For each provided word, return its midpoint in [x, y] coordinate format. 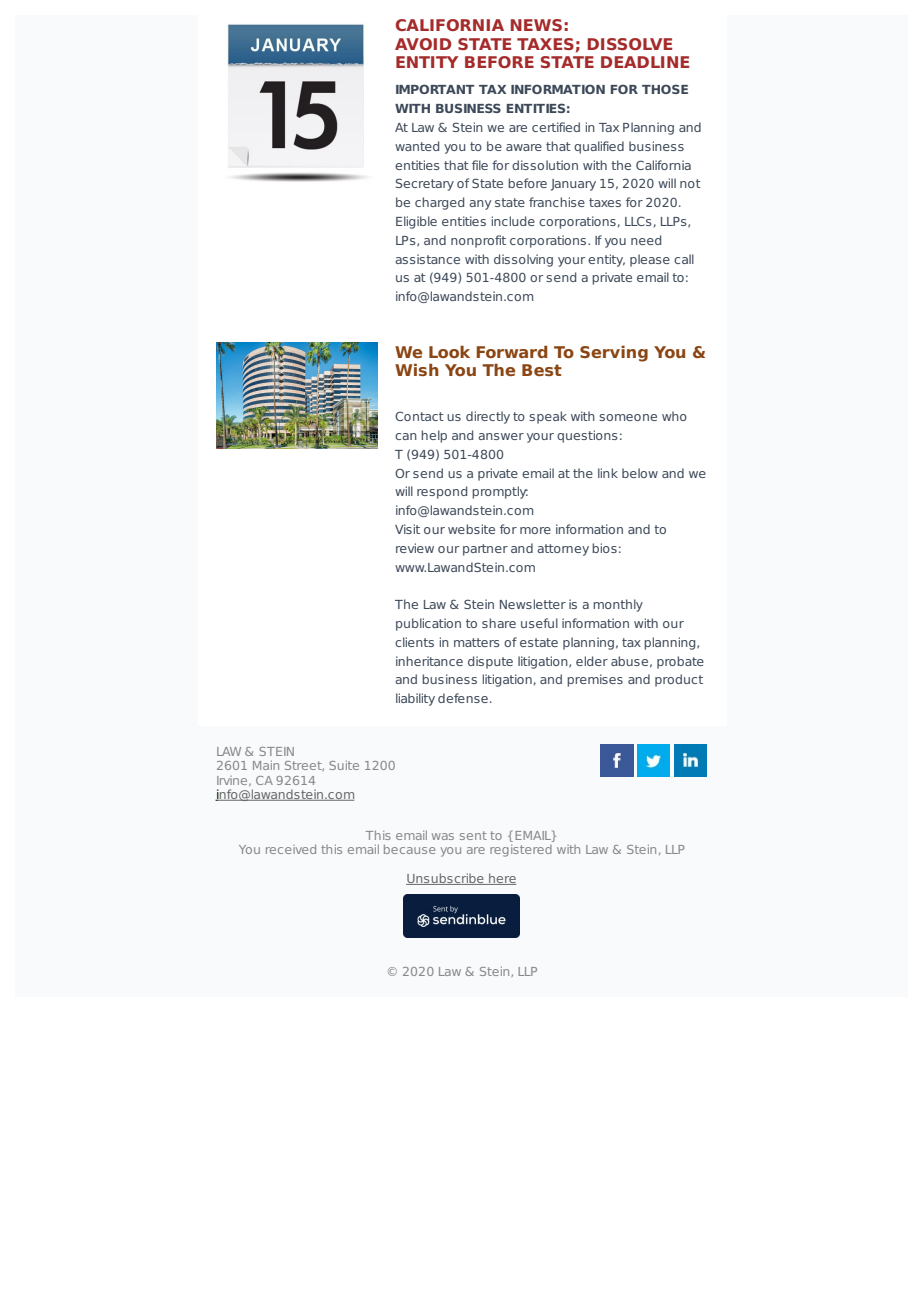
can [406, 436]
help [434, 436]
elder [592, 661]
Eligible [416, 222]
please [650, 260]
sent [473, 835]
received [291, 849]
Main [266, 765]
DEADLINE [645, 62]
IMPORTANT [435, 89]
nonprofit [478, 241]
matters [477, 642]
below [640, 473]
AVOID [423, 44]
